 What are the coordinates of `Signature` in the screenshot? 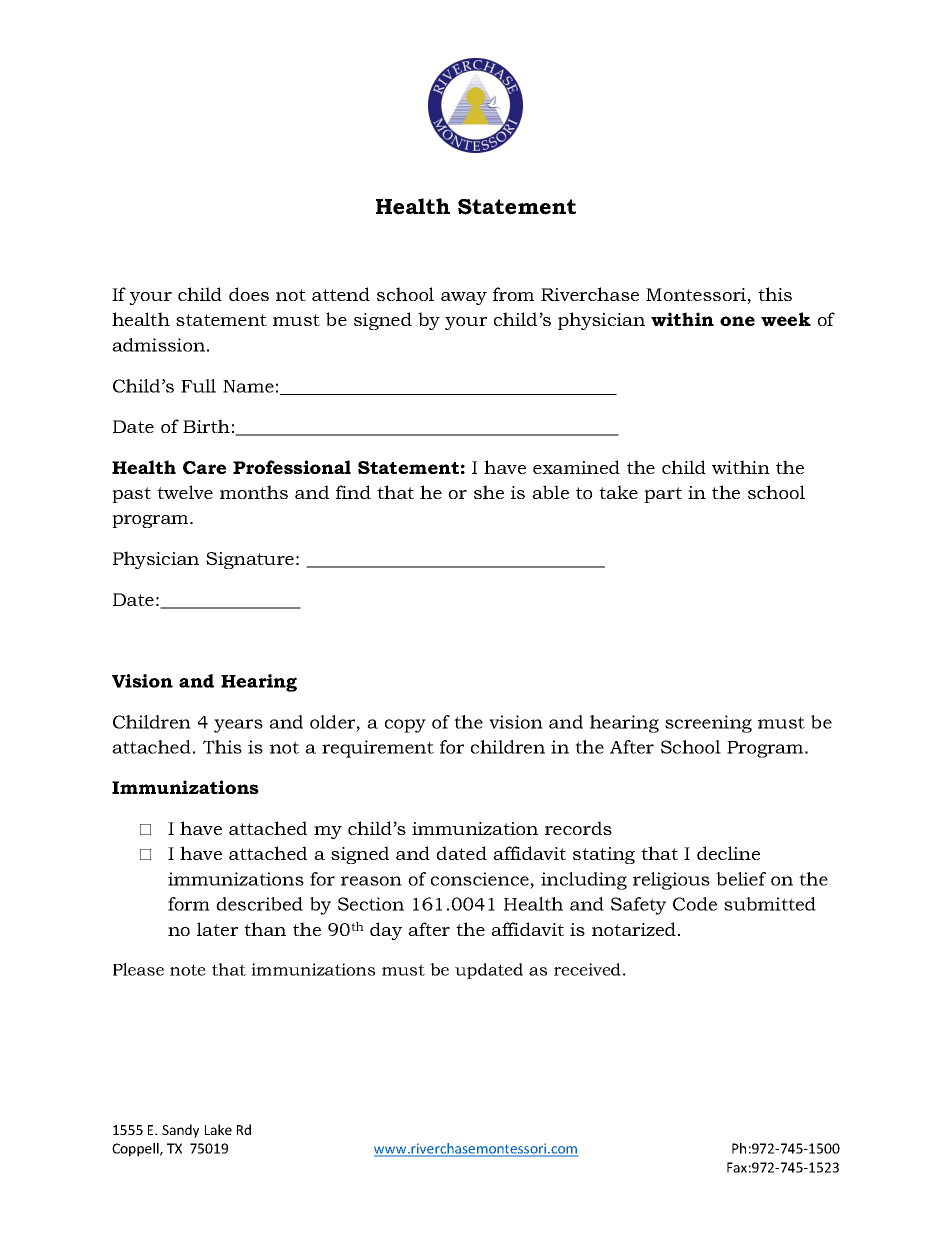 It's located at (250, 560).
